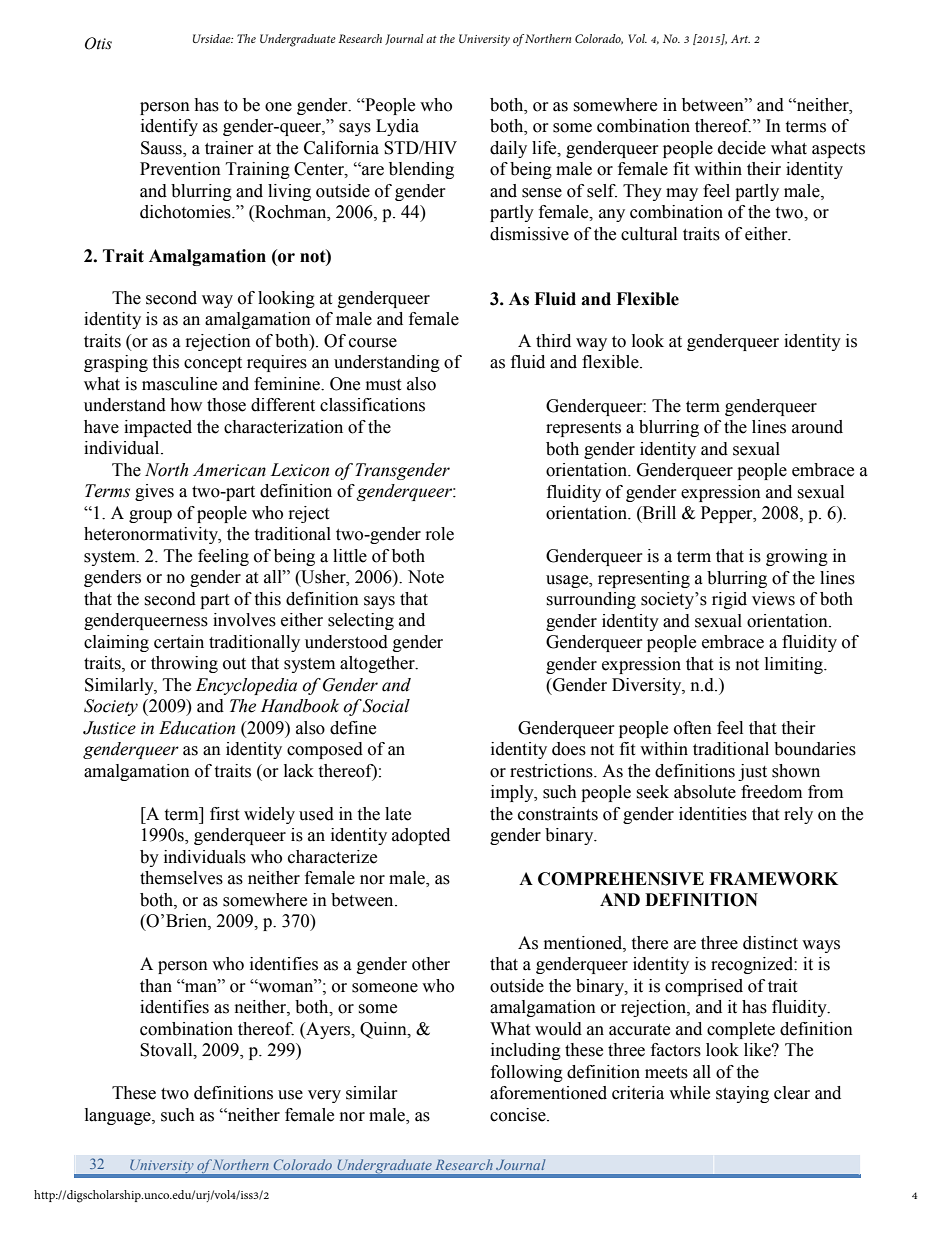 The height and width of the screenshot is (1233, 952). I want to click on staying, so click(742, 1094).
